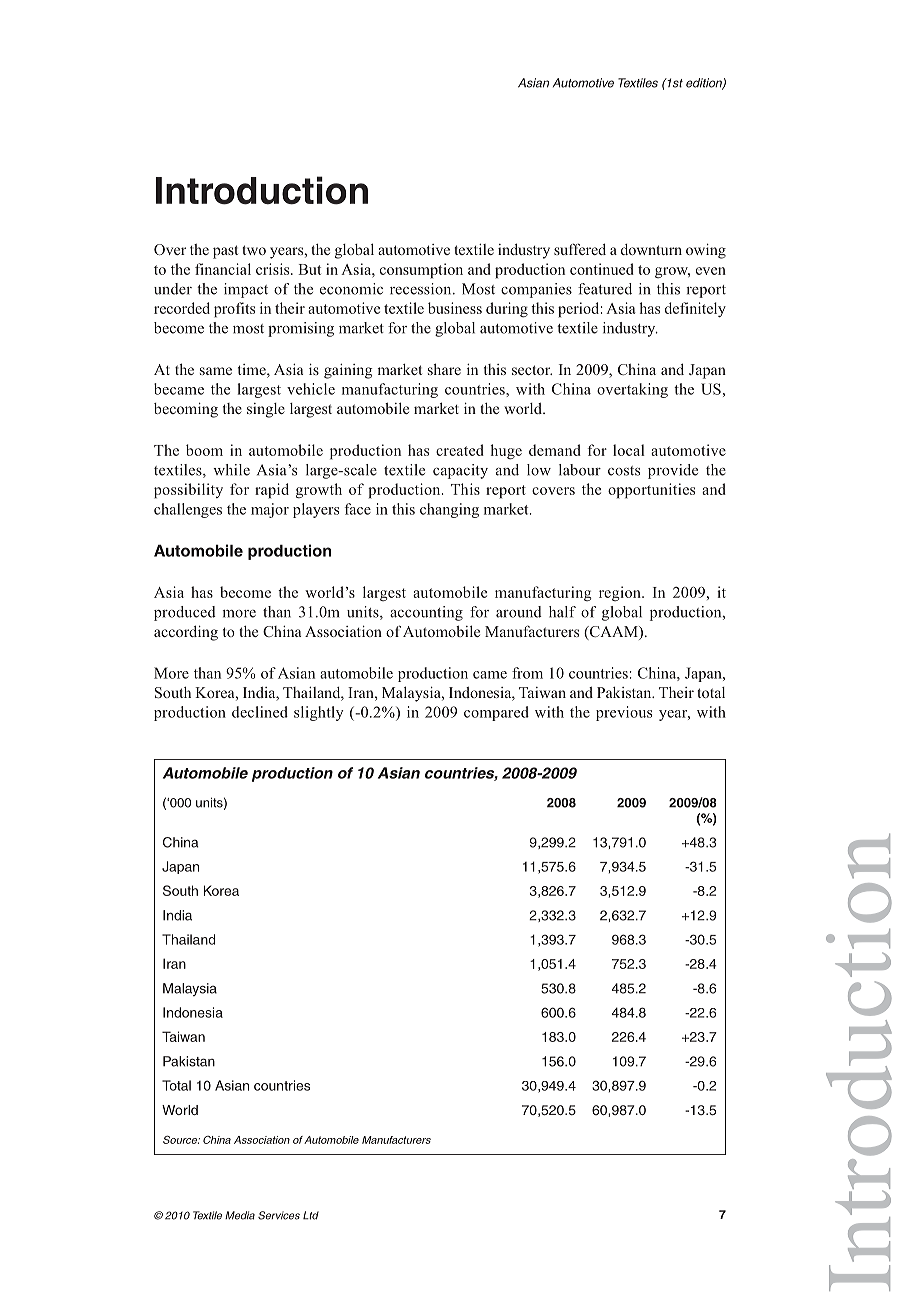 This screenshot has height=1308, width=924. I want to click on compared, so click(496, 713).
